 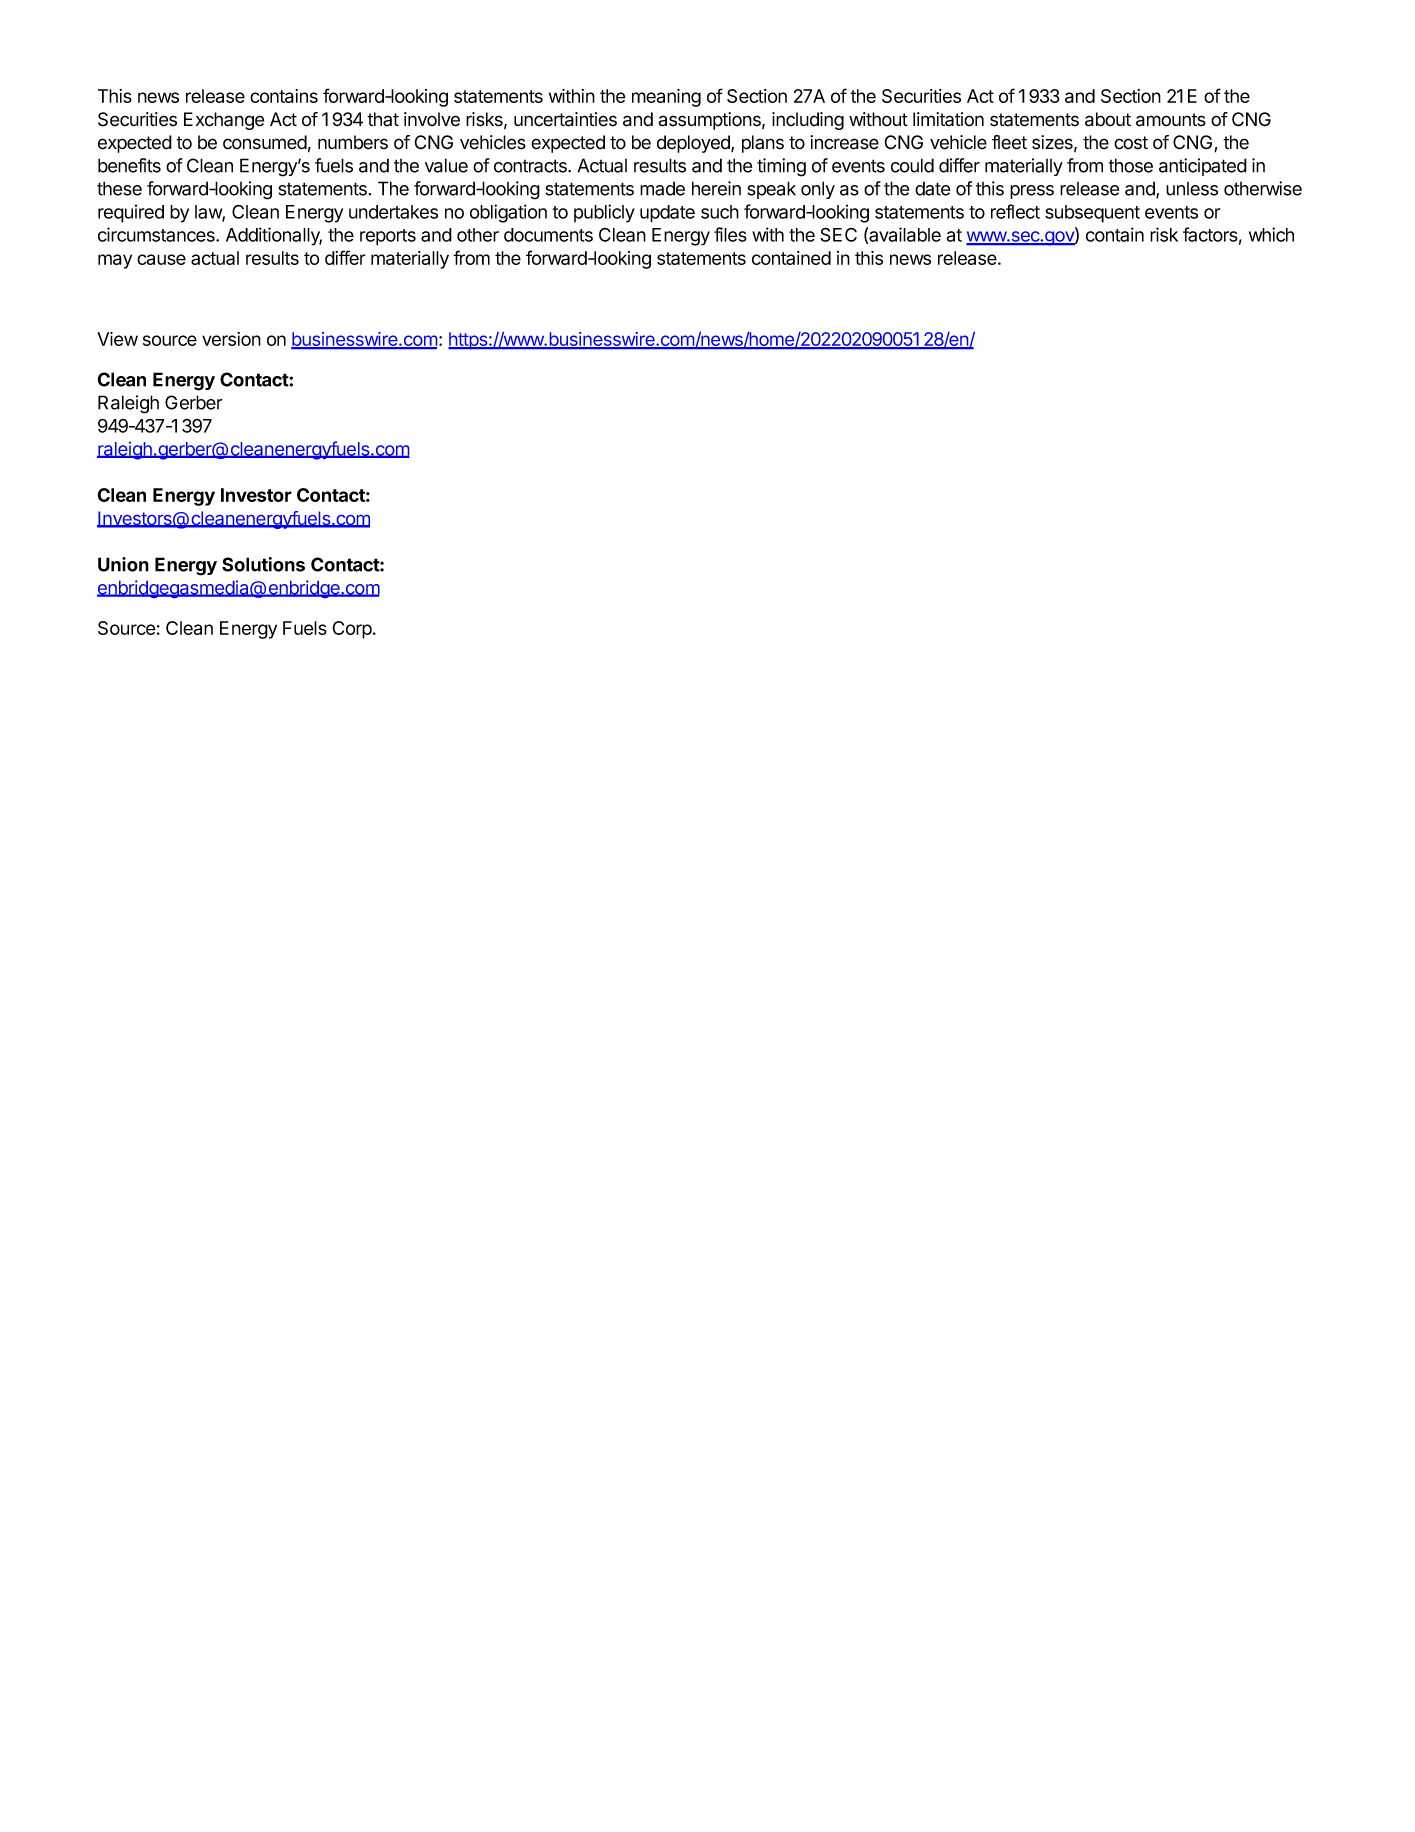 I want to click on Union, so click(x=123, y=564).
